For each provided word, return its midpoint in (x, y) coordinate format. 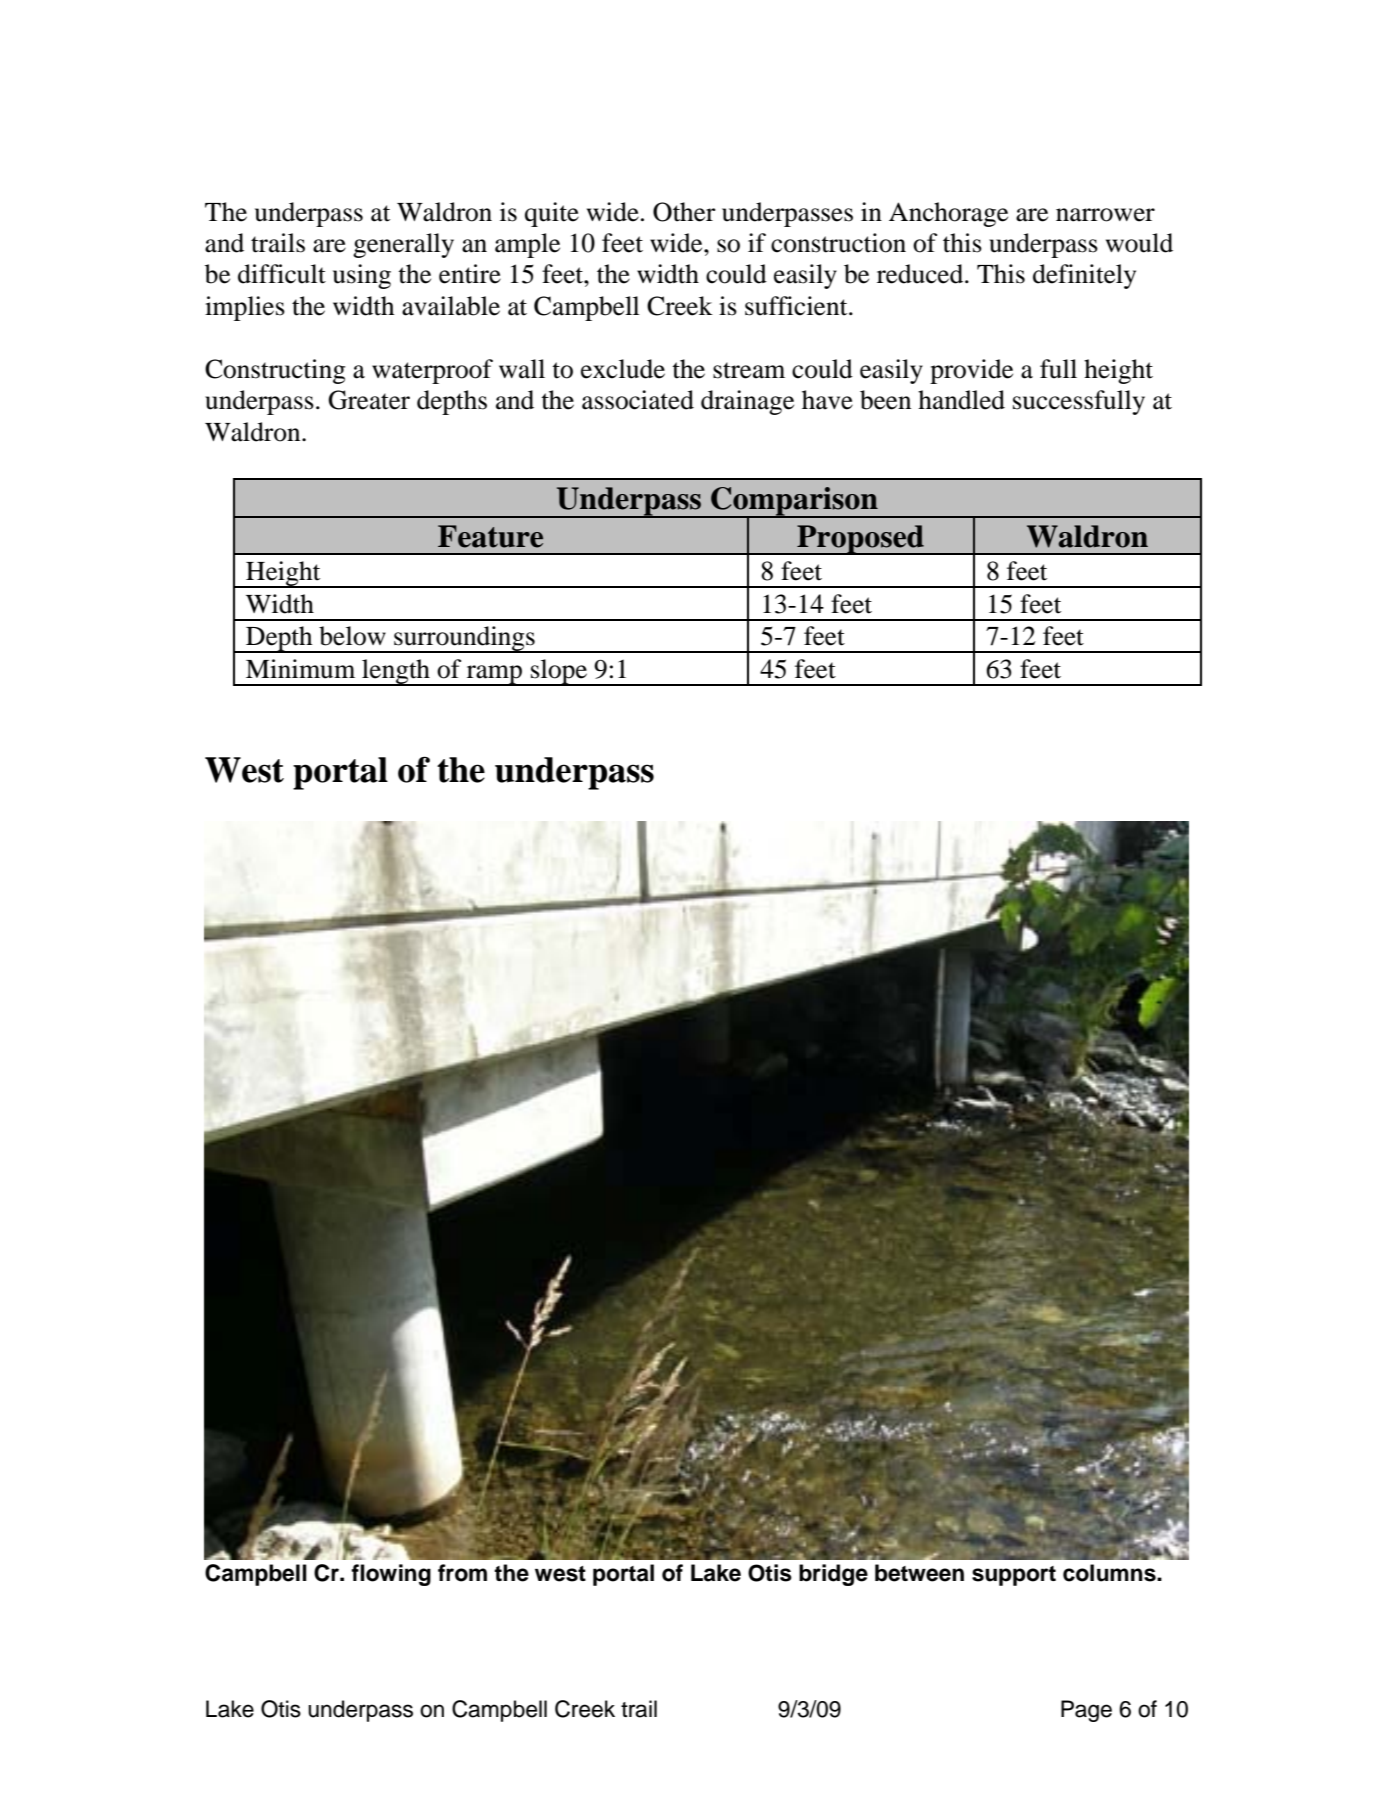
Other (684, 212)
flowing (391, 1575)
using (362, 276)
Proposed (860, 540)
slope (559, 672)
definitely (1084, 276)
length (396, 672)
